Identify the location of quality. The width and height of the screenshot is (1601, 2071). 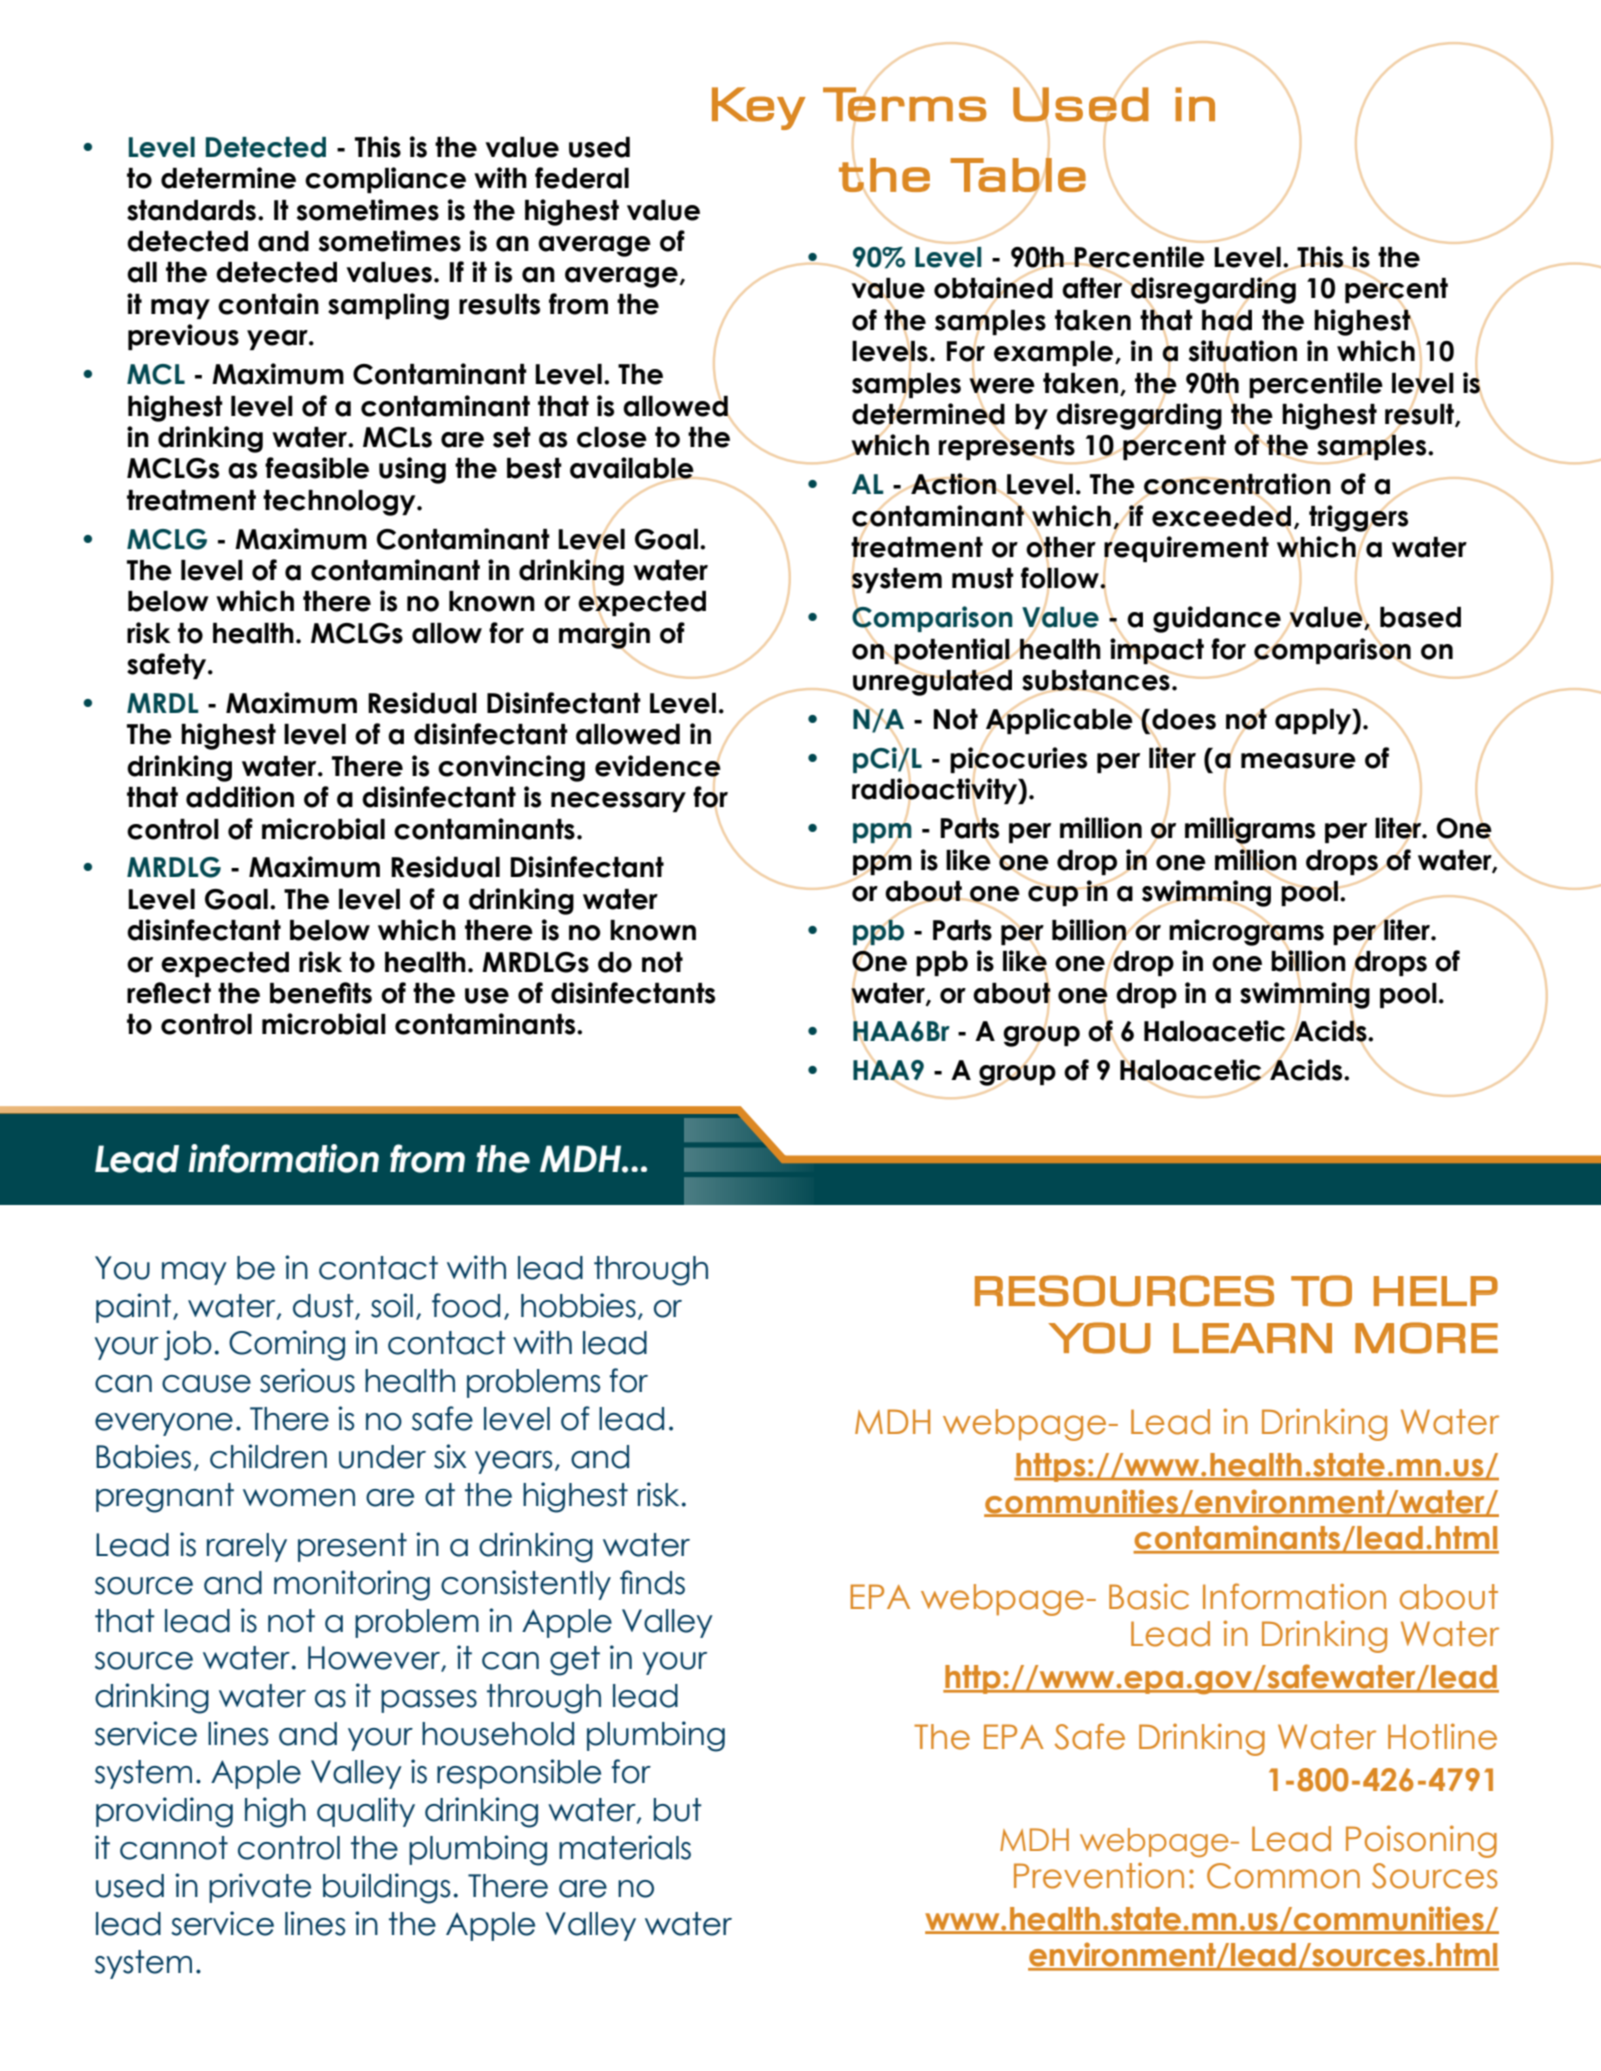
(366, 1812).
